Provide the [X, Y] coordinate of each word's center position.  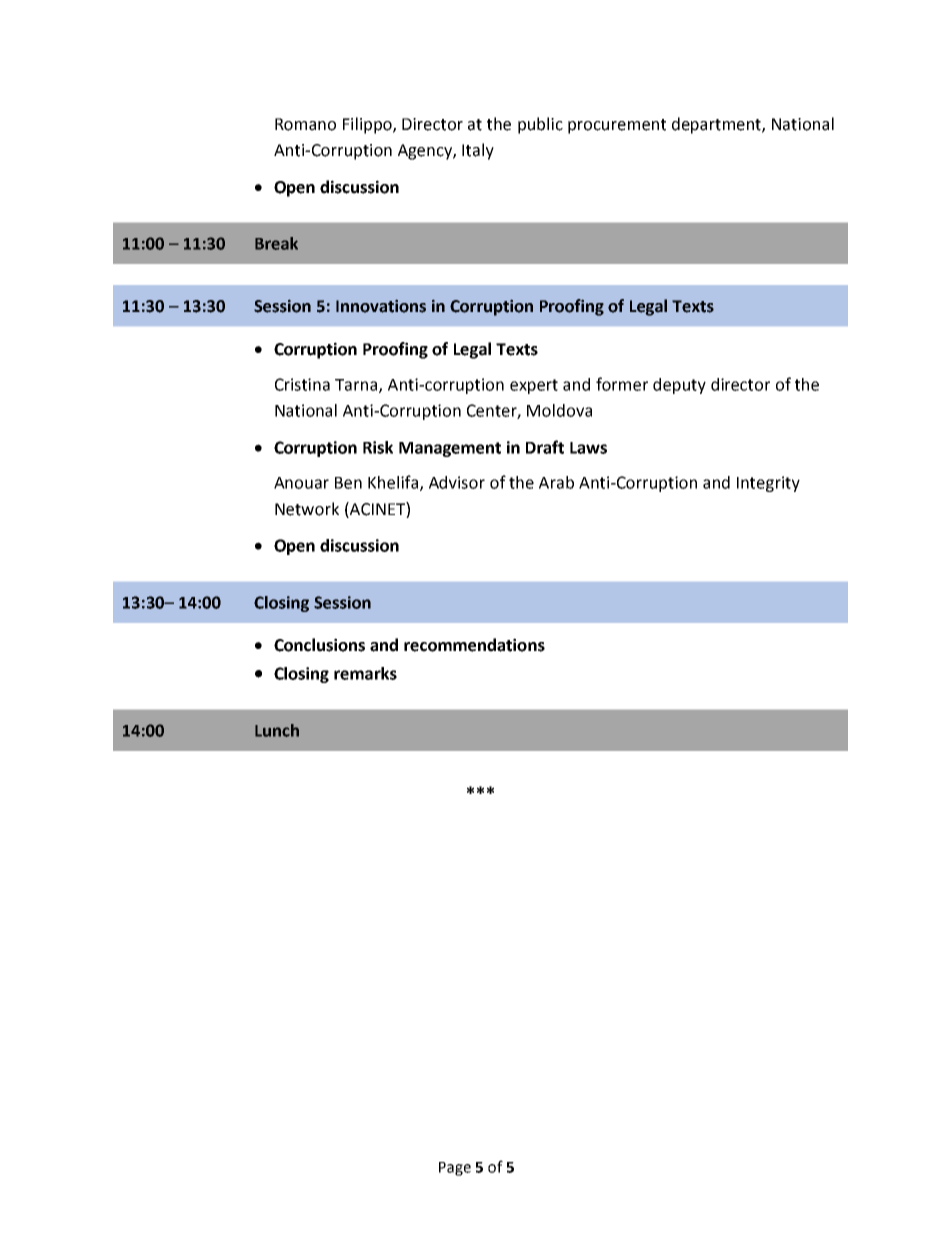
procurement [617, 126]
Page [455, 1169]
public [540, 125]
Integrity [768, 484]
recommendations [474, 645]
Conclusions [319, 645]
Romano [305, 124]
